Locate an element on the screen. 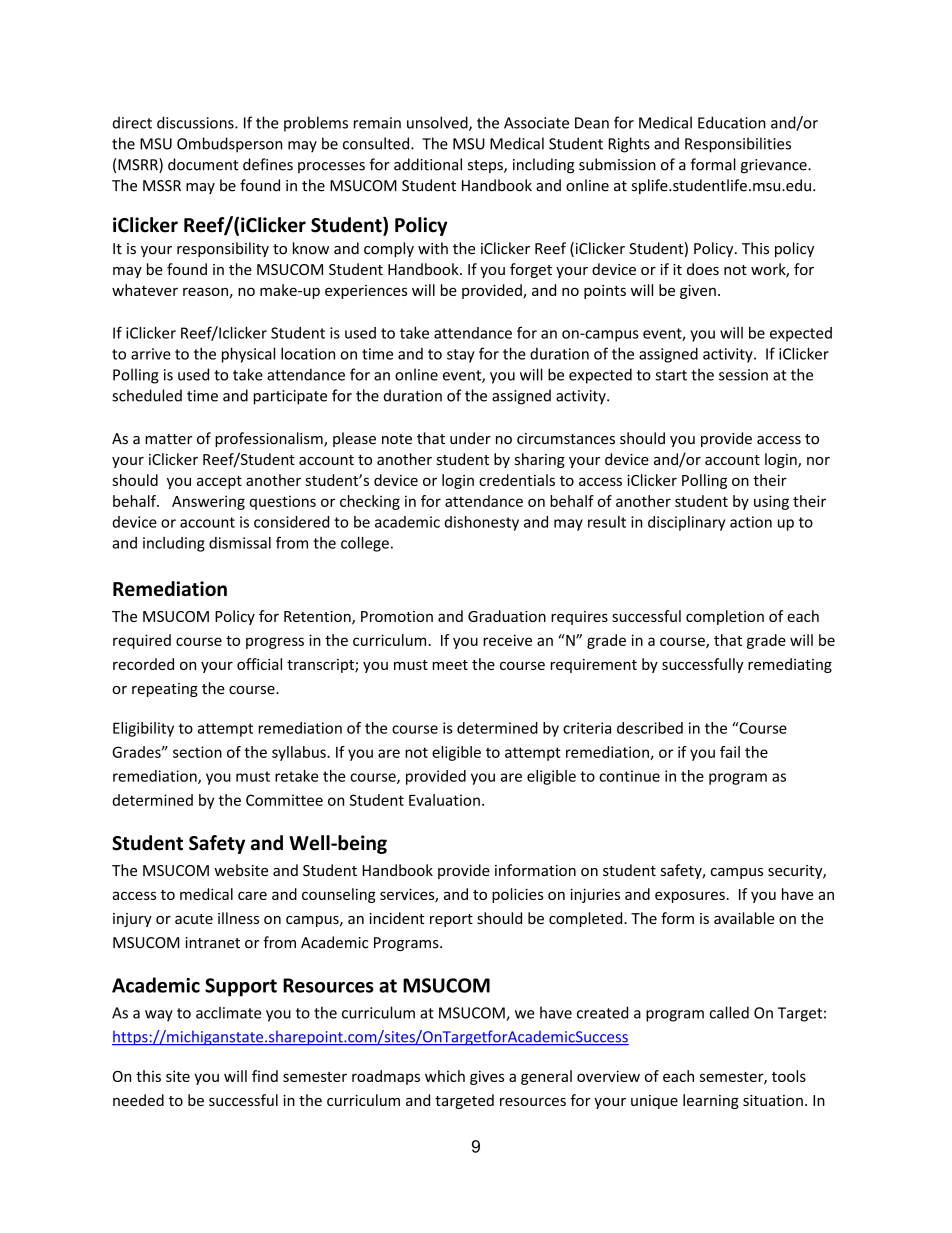 This screenshot has width=952, height=1233. Responsibilities is located at coordinates (738, 145).
